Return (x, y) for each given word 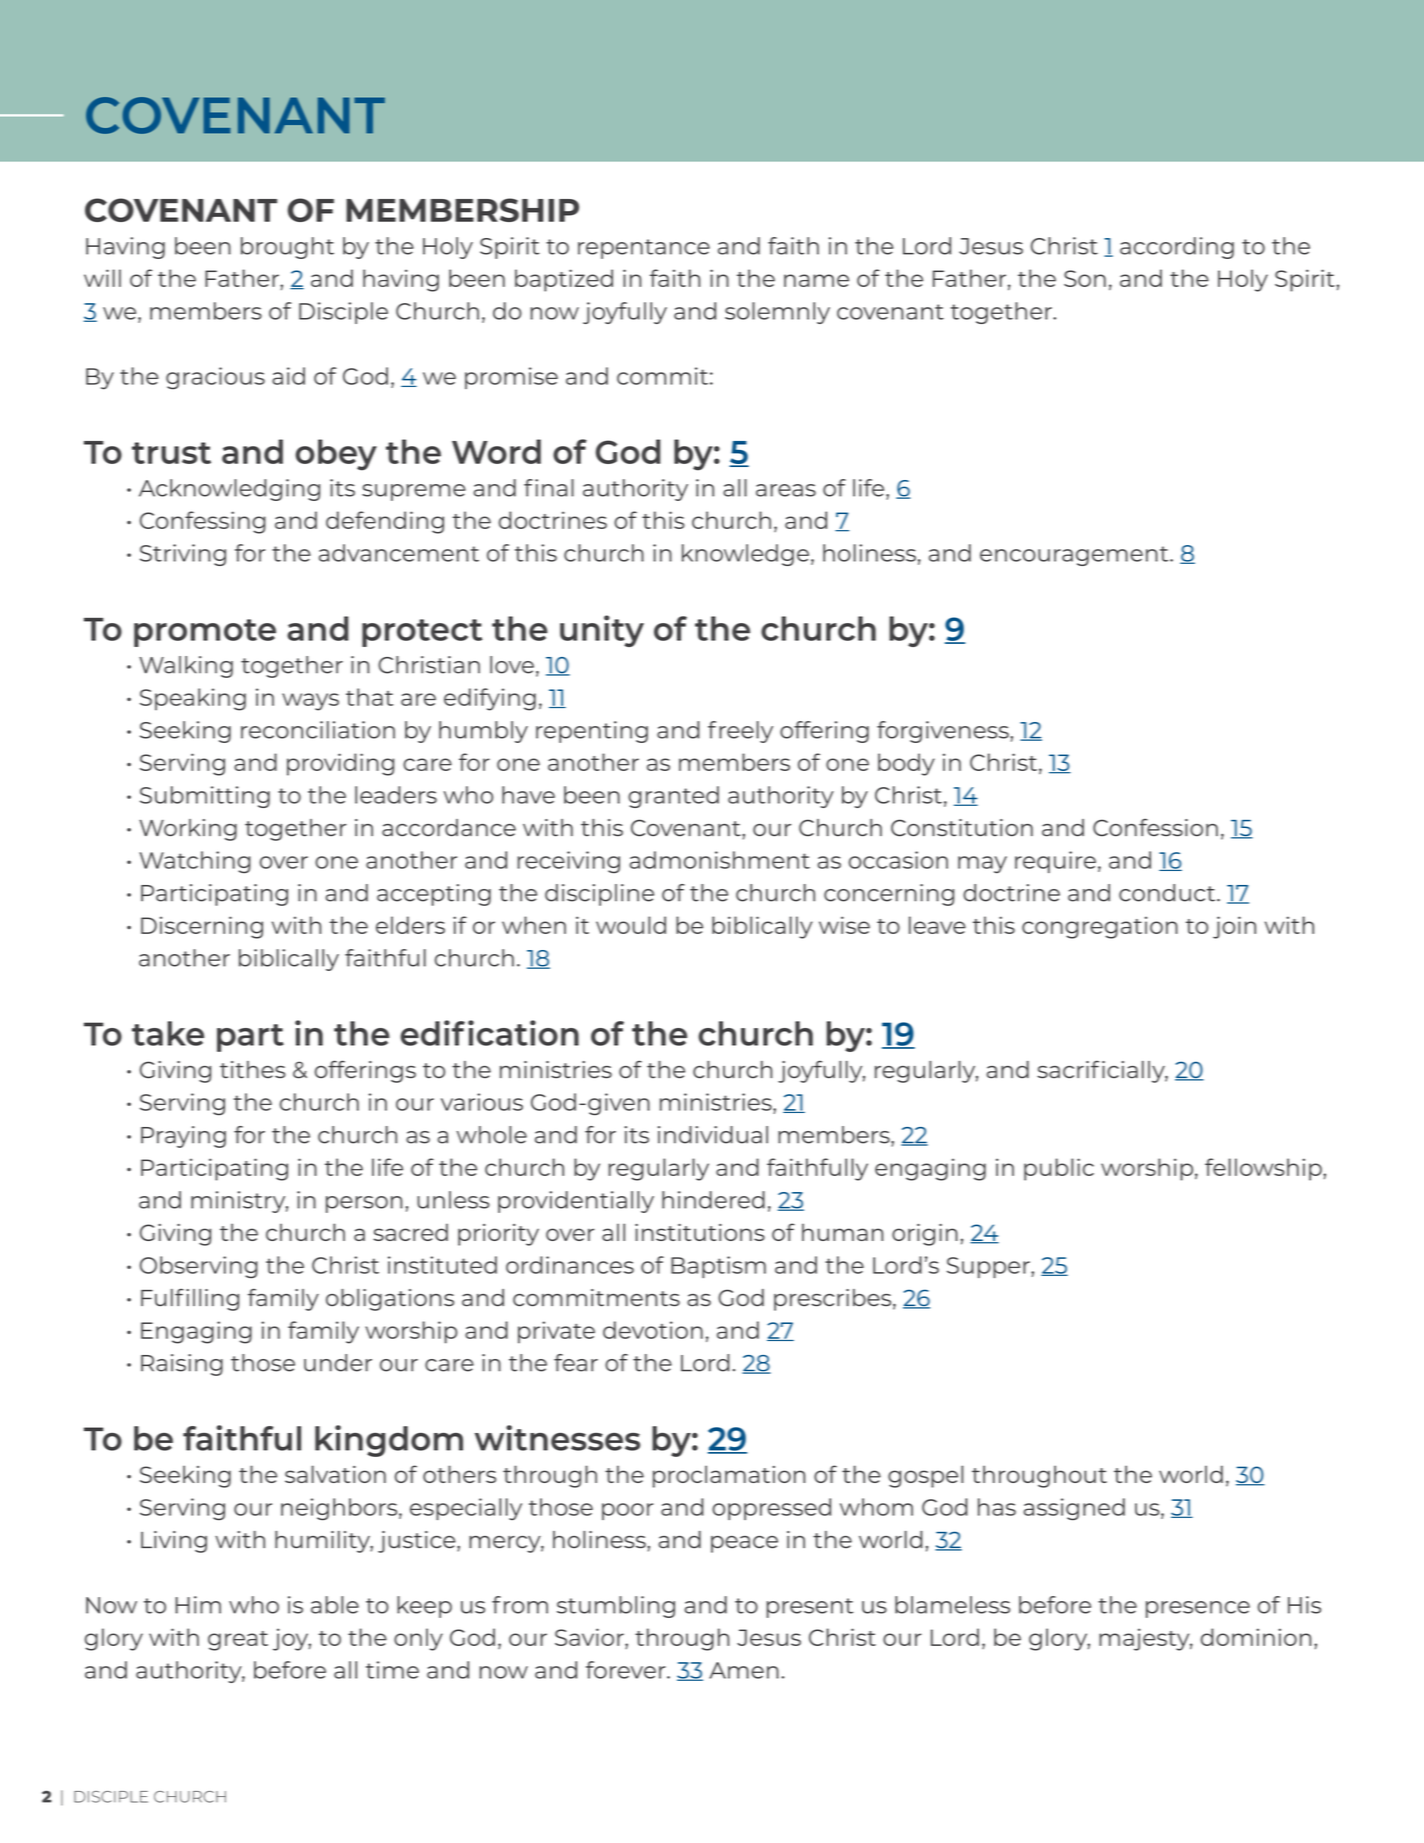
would (631, 925)
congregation (1100, 927)
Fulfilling (190, 1299)
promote (205, 633)
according (1177, 248)
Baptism (718, 1267)
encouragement (1075, 556)
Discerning (202, 927)
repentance (644, 249)
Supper (989, 1267)
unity (602, 631)
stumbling (616, 1607)
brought (287, 248)
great (238, 1641)
